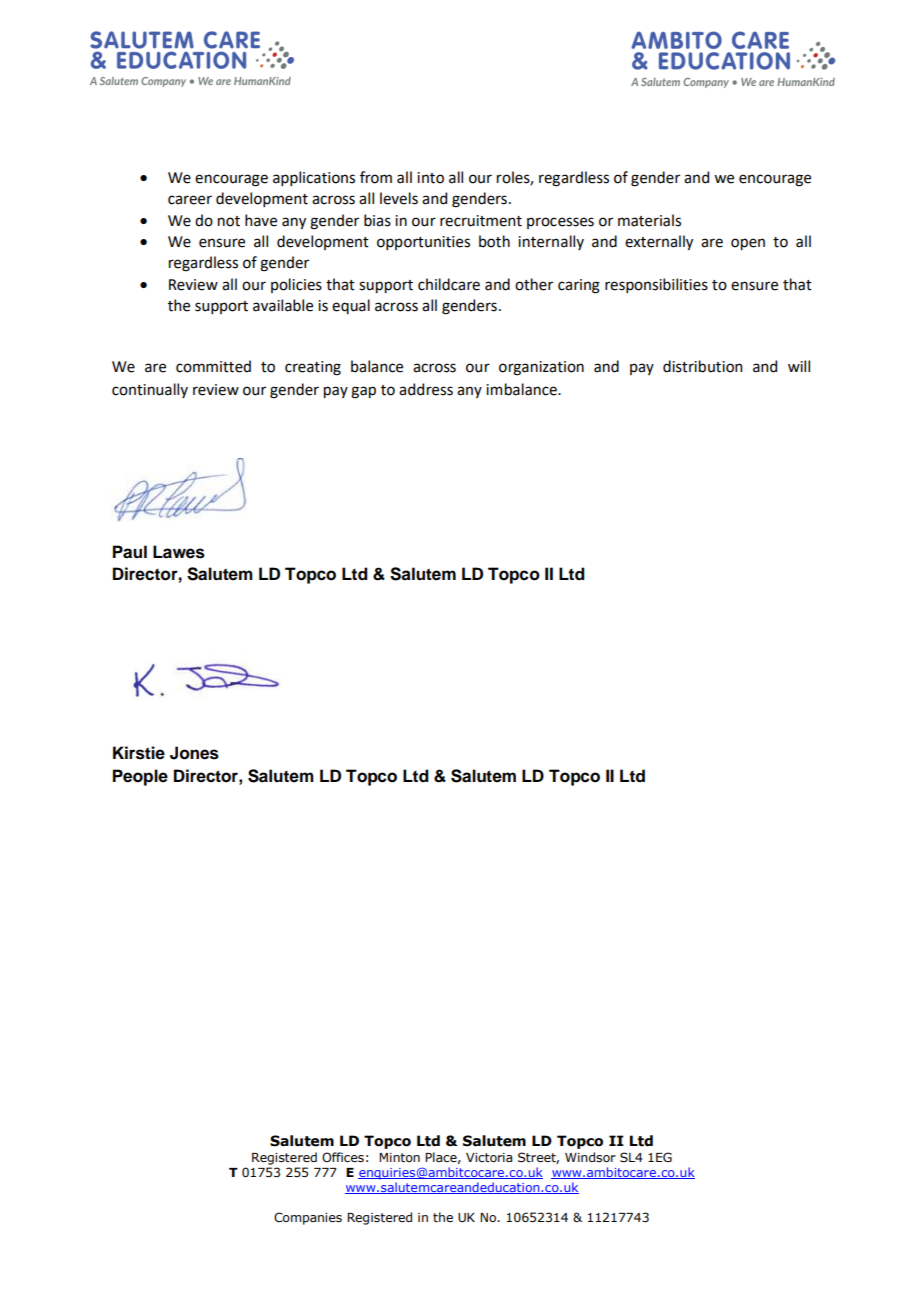  What do you see at coordinates (190, 200) in the screenshot?
I see `career` at bounding box center [190, 200].
